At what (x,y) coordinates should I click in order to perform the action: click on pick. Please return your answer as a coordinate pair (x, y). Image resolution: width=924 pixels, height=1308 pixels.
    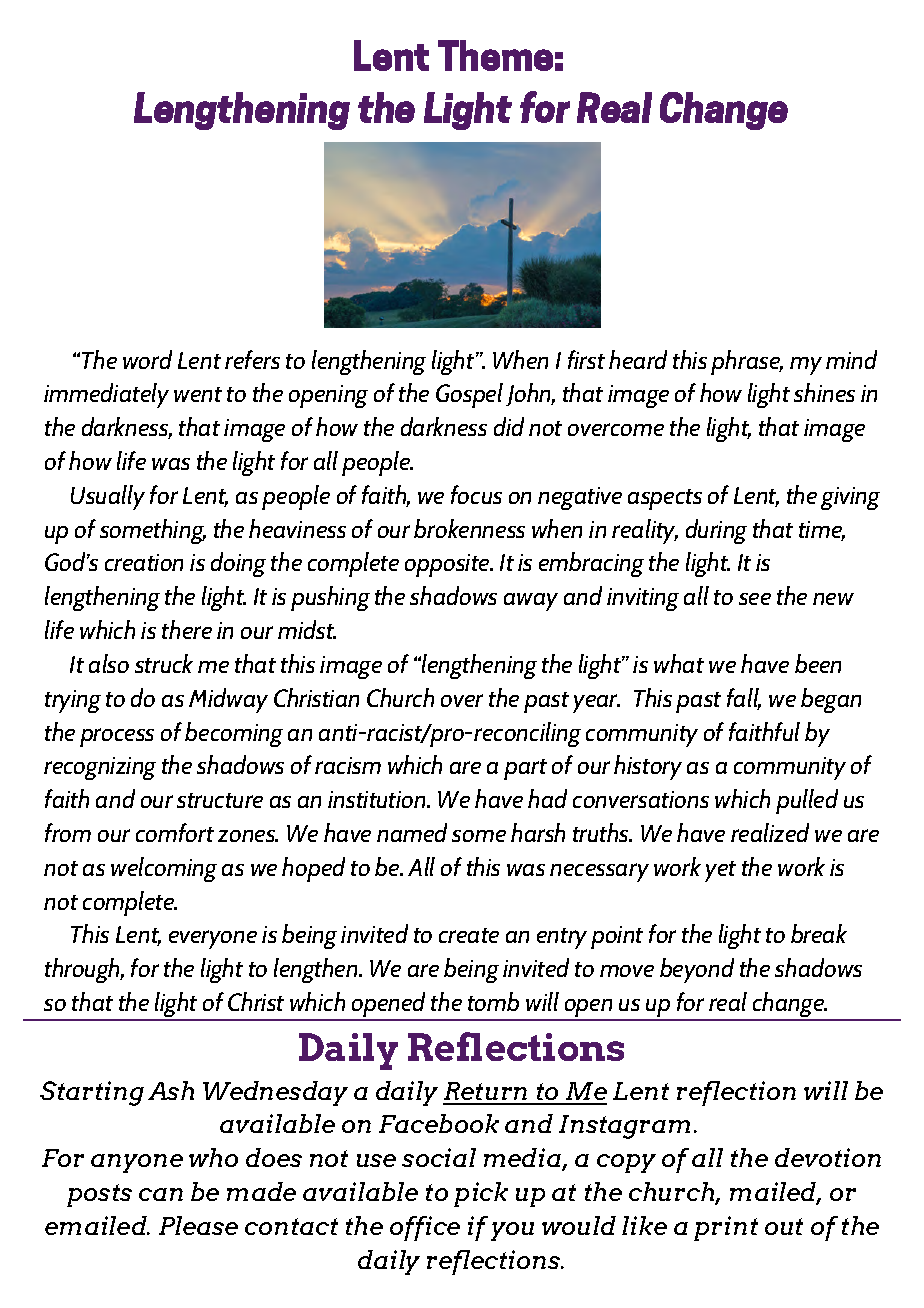
    Looking at the image, I should click on (481, 1194).
